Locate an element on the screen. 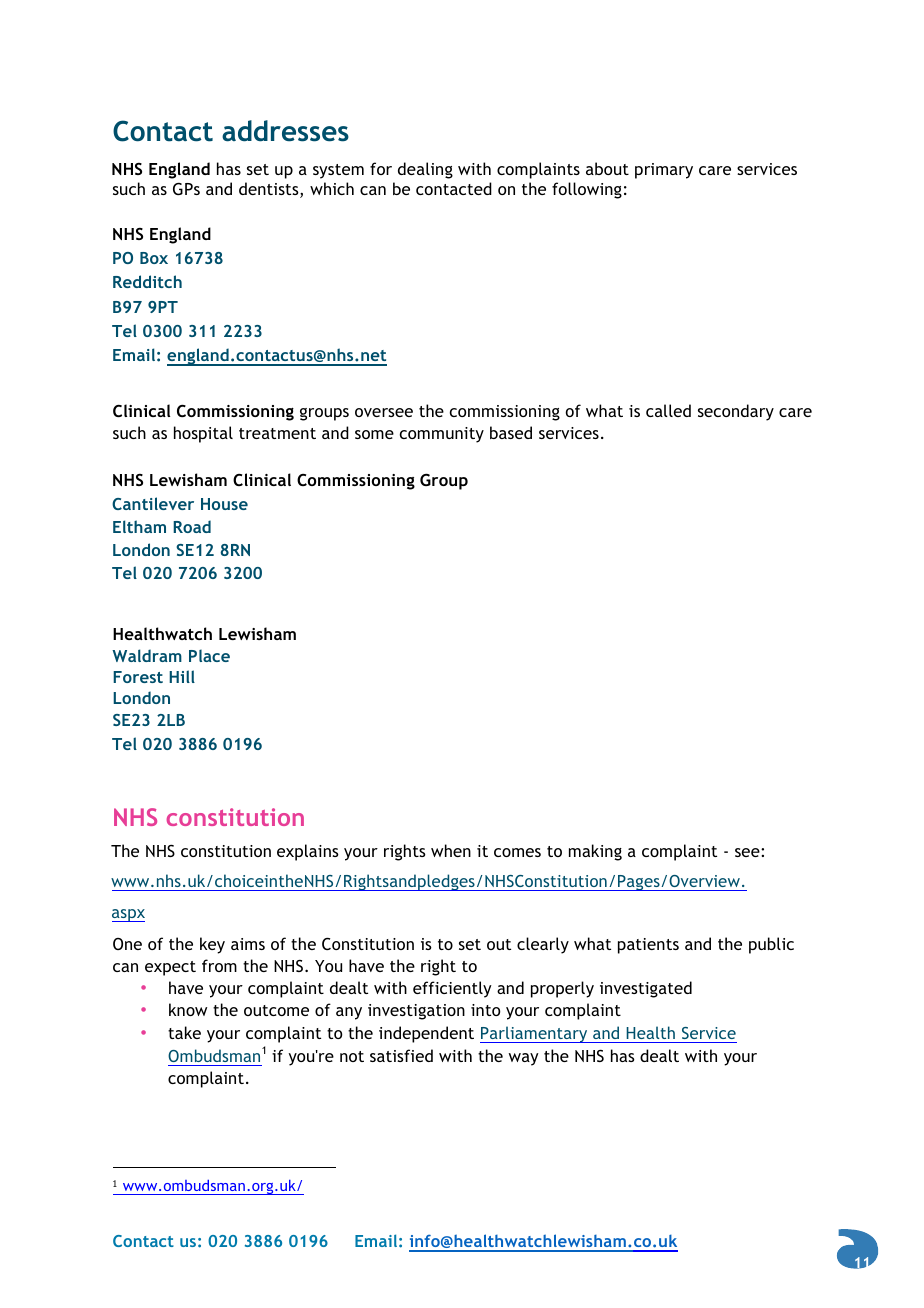  dealing is located at coordinates (425, 170).
